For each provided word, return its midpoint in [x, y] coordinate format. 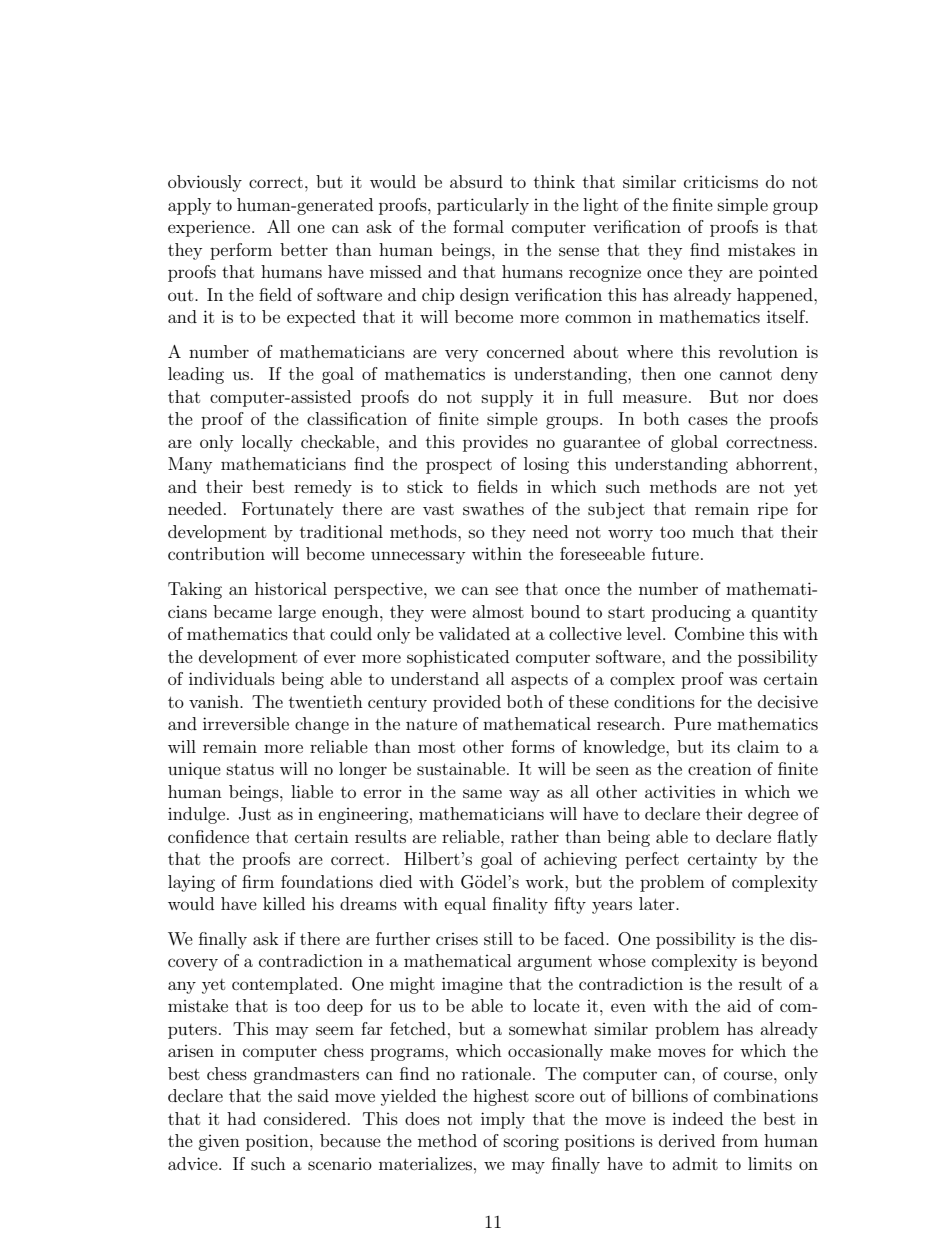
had [241, 1118]
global [694, 443]
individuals [232, 678]
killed [284, 903]
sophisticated [458, 658]
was [743, 680]
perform [241, 251]
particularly [483, 206]
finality [520, 905]
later [658, 903]
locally [267, 443]
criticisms [721, 181]
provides [495, 443]
